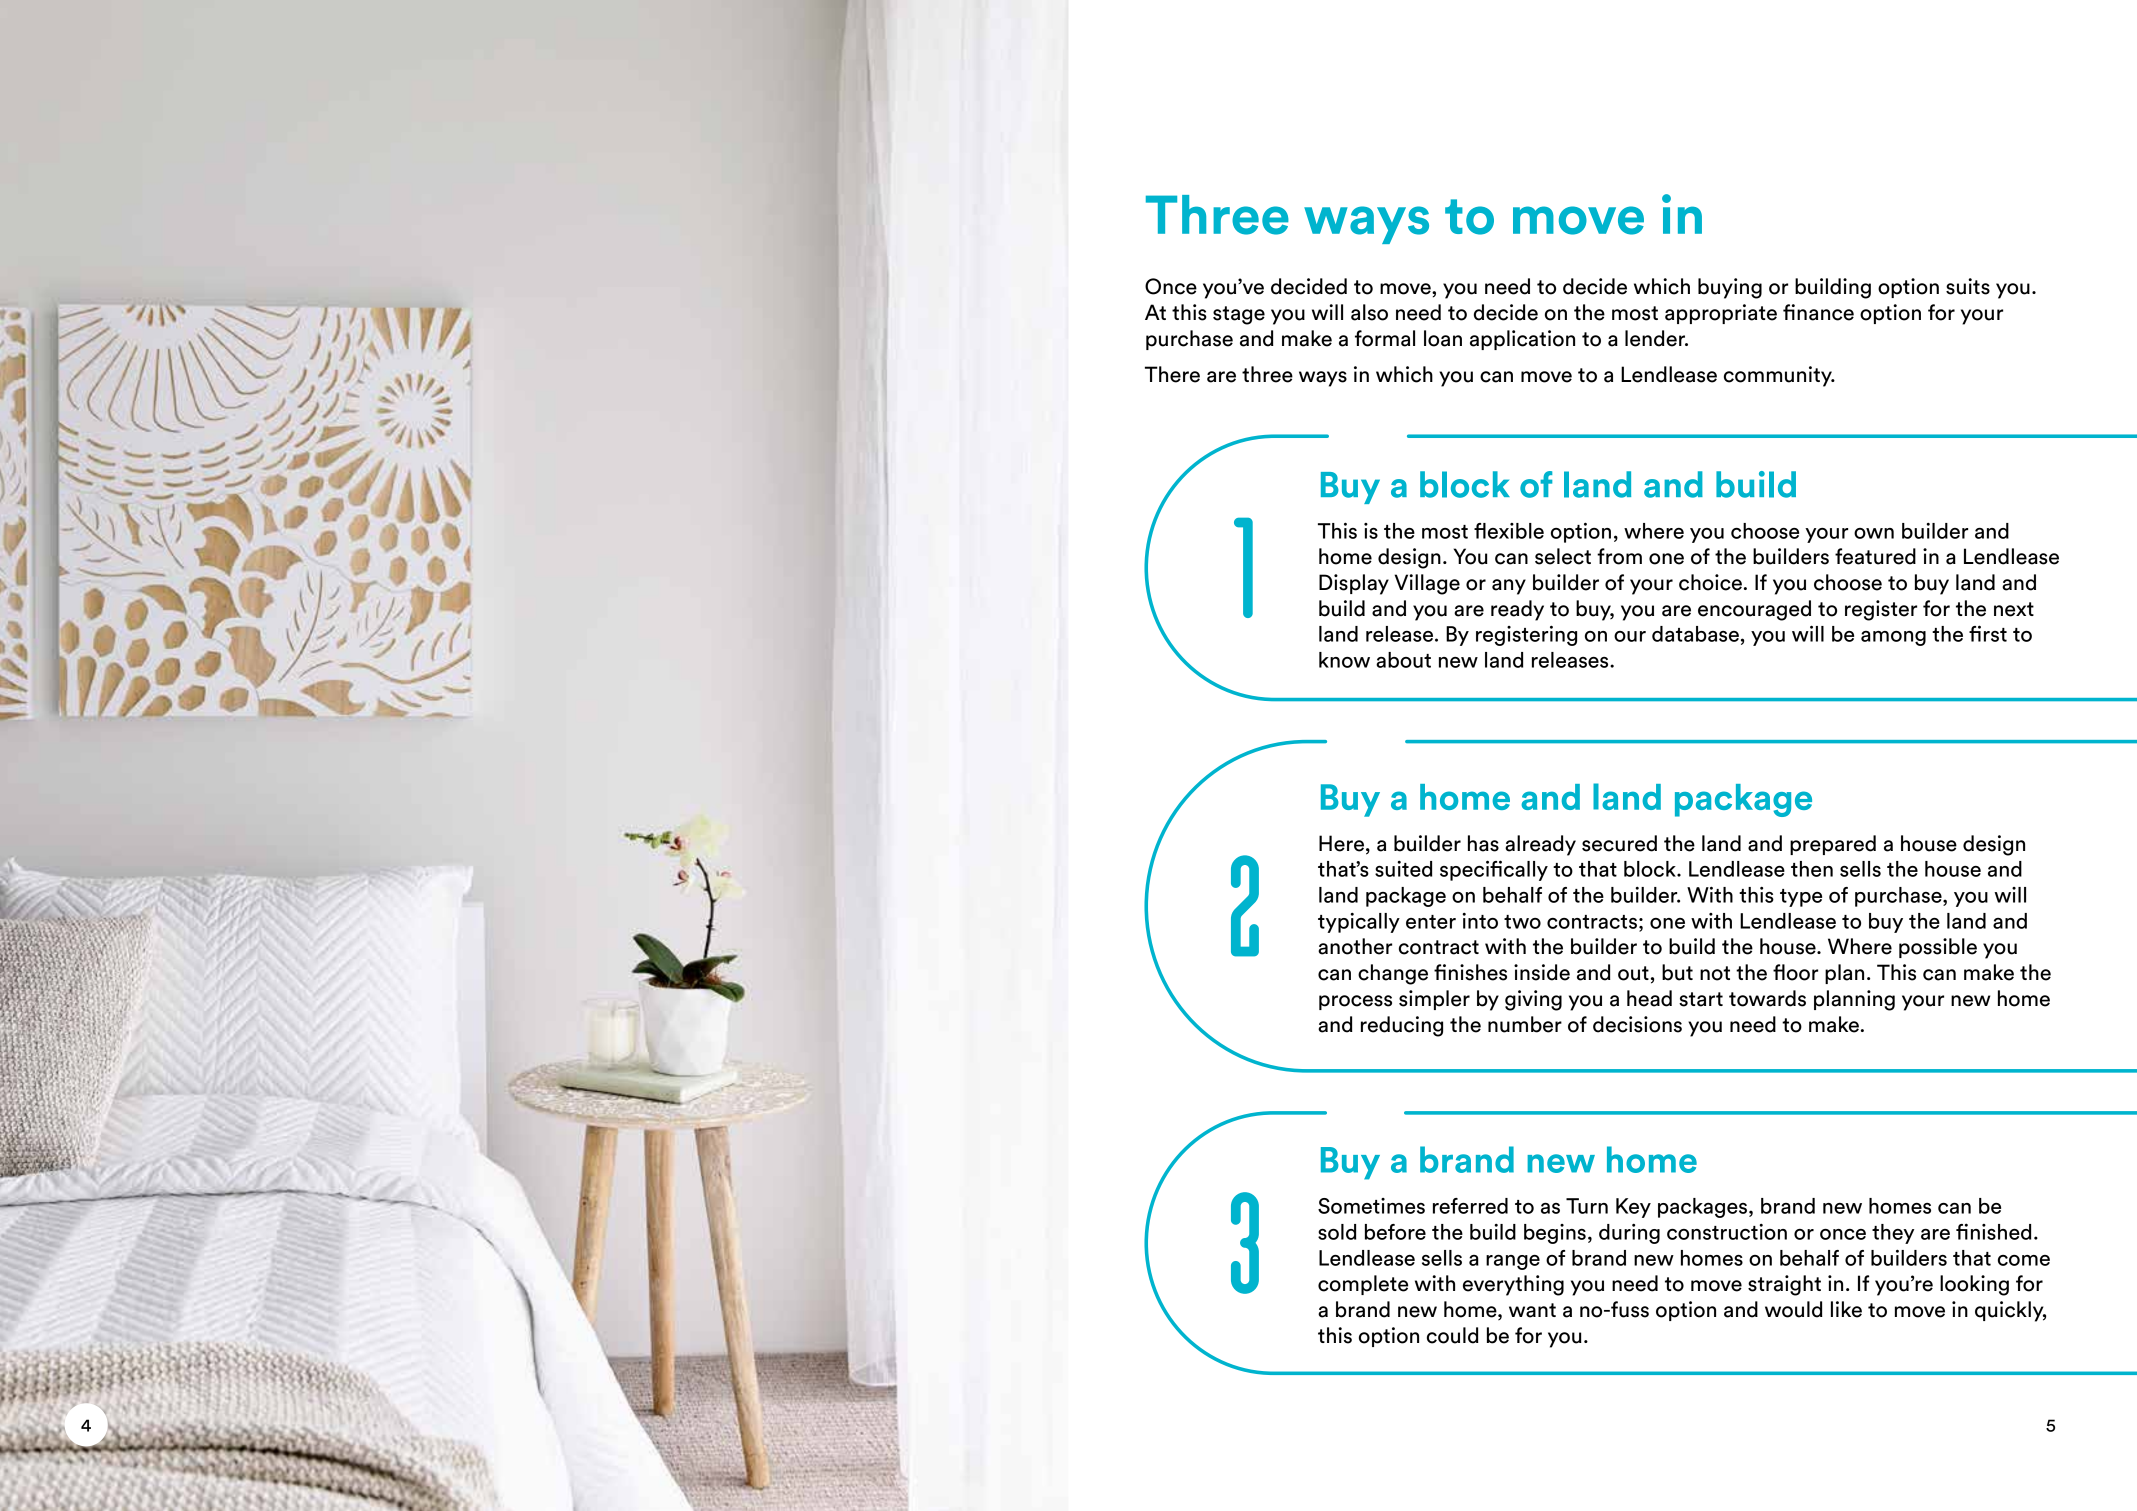 The width and height of the screenshot is (2137, 1511). What do you see at coordinates (1363, 1285) in the screenshot?
I see `complete` at bounding box center [1363, 1285].
